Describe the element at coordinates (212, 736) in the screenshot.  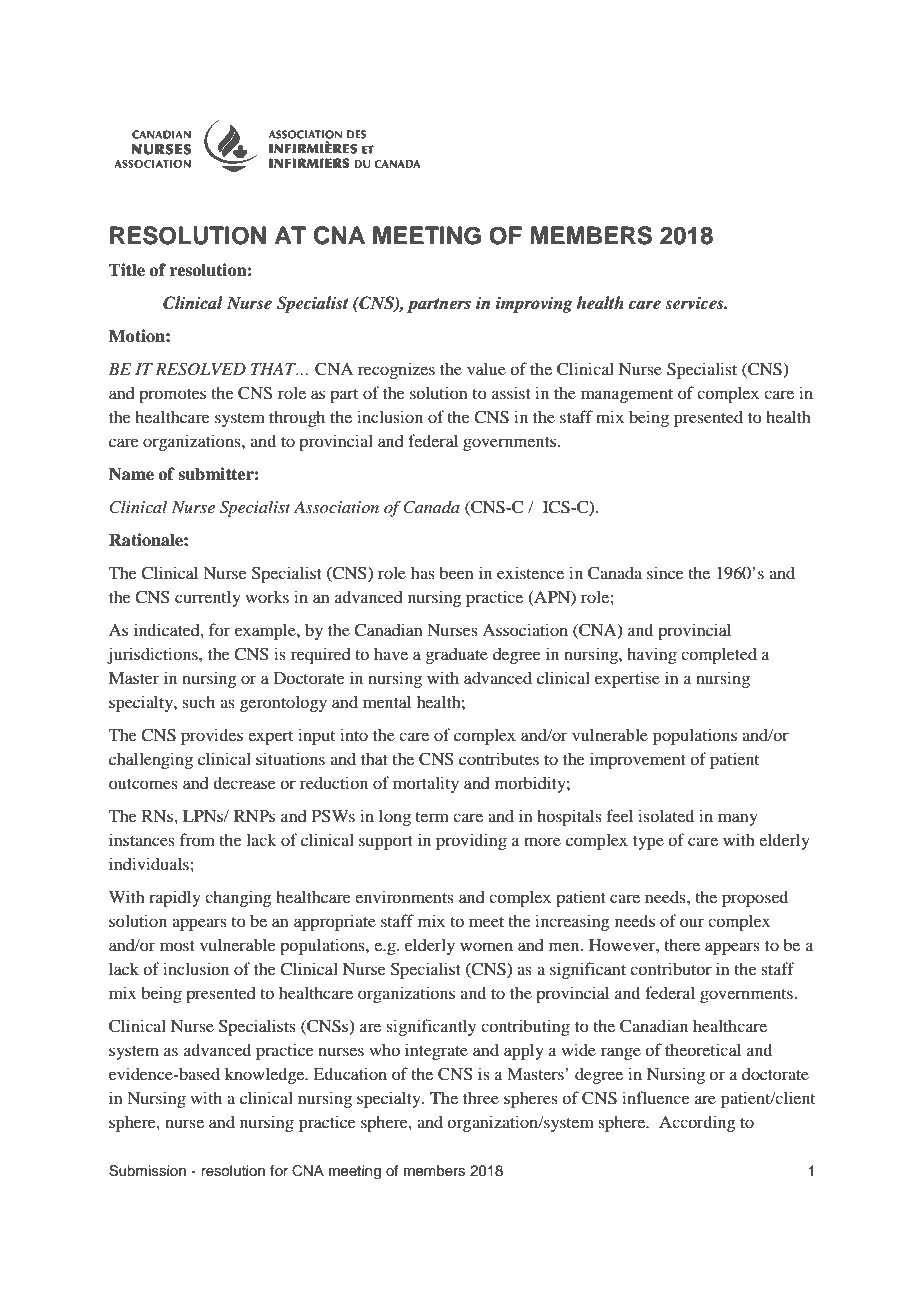
I see `provides` at that location.
